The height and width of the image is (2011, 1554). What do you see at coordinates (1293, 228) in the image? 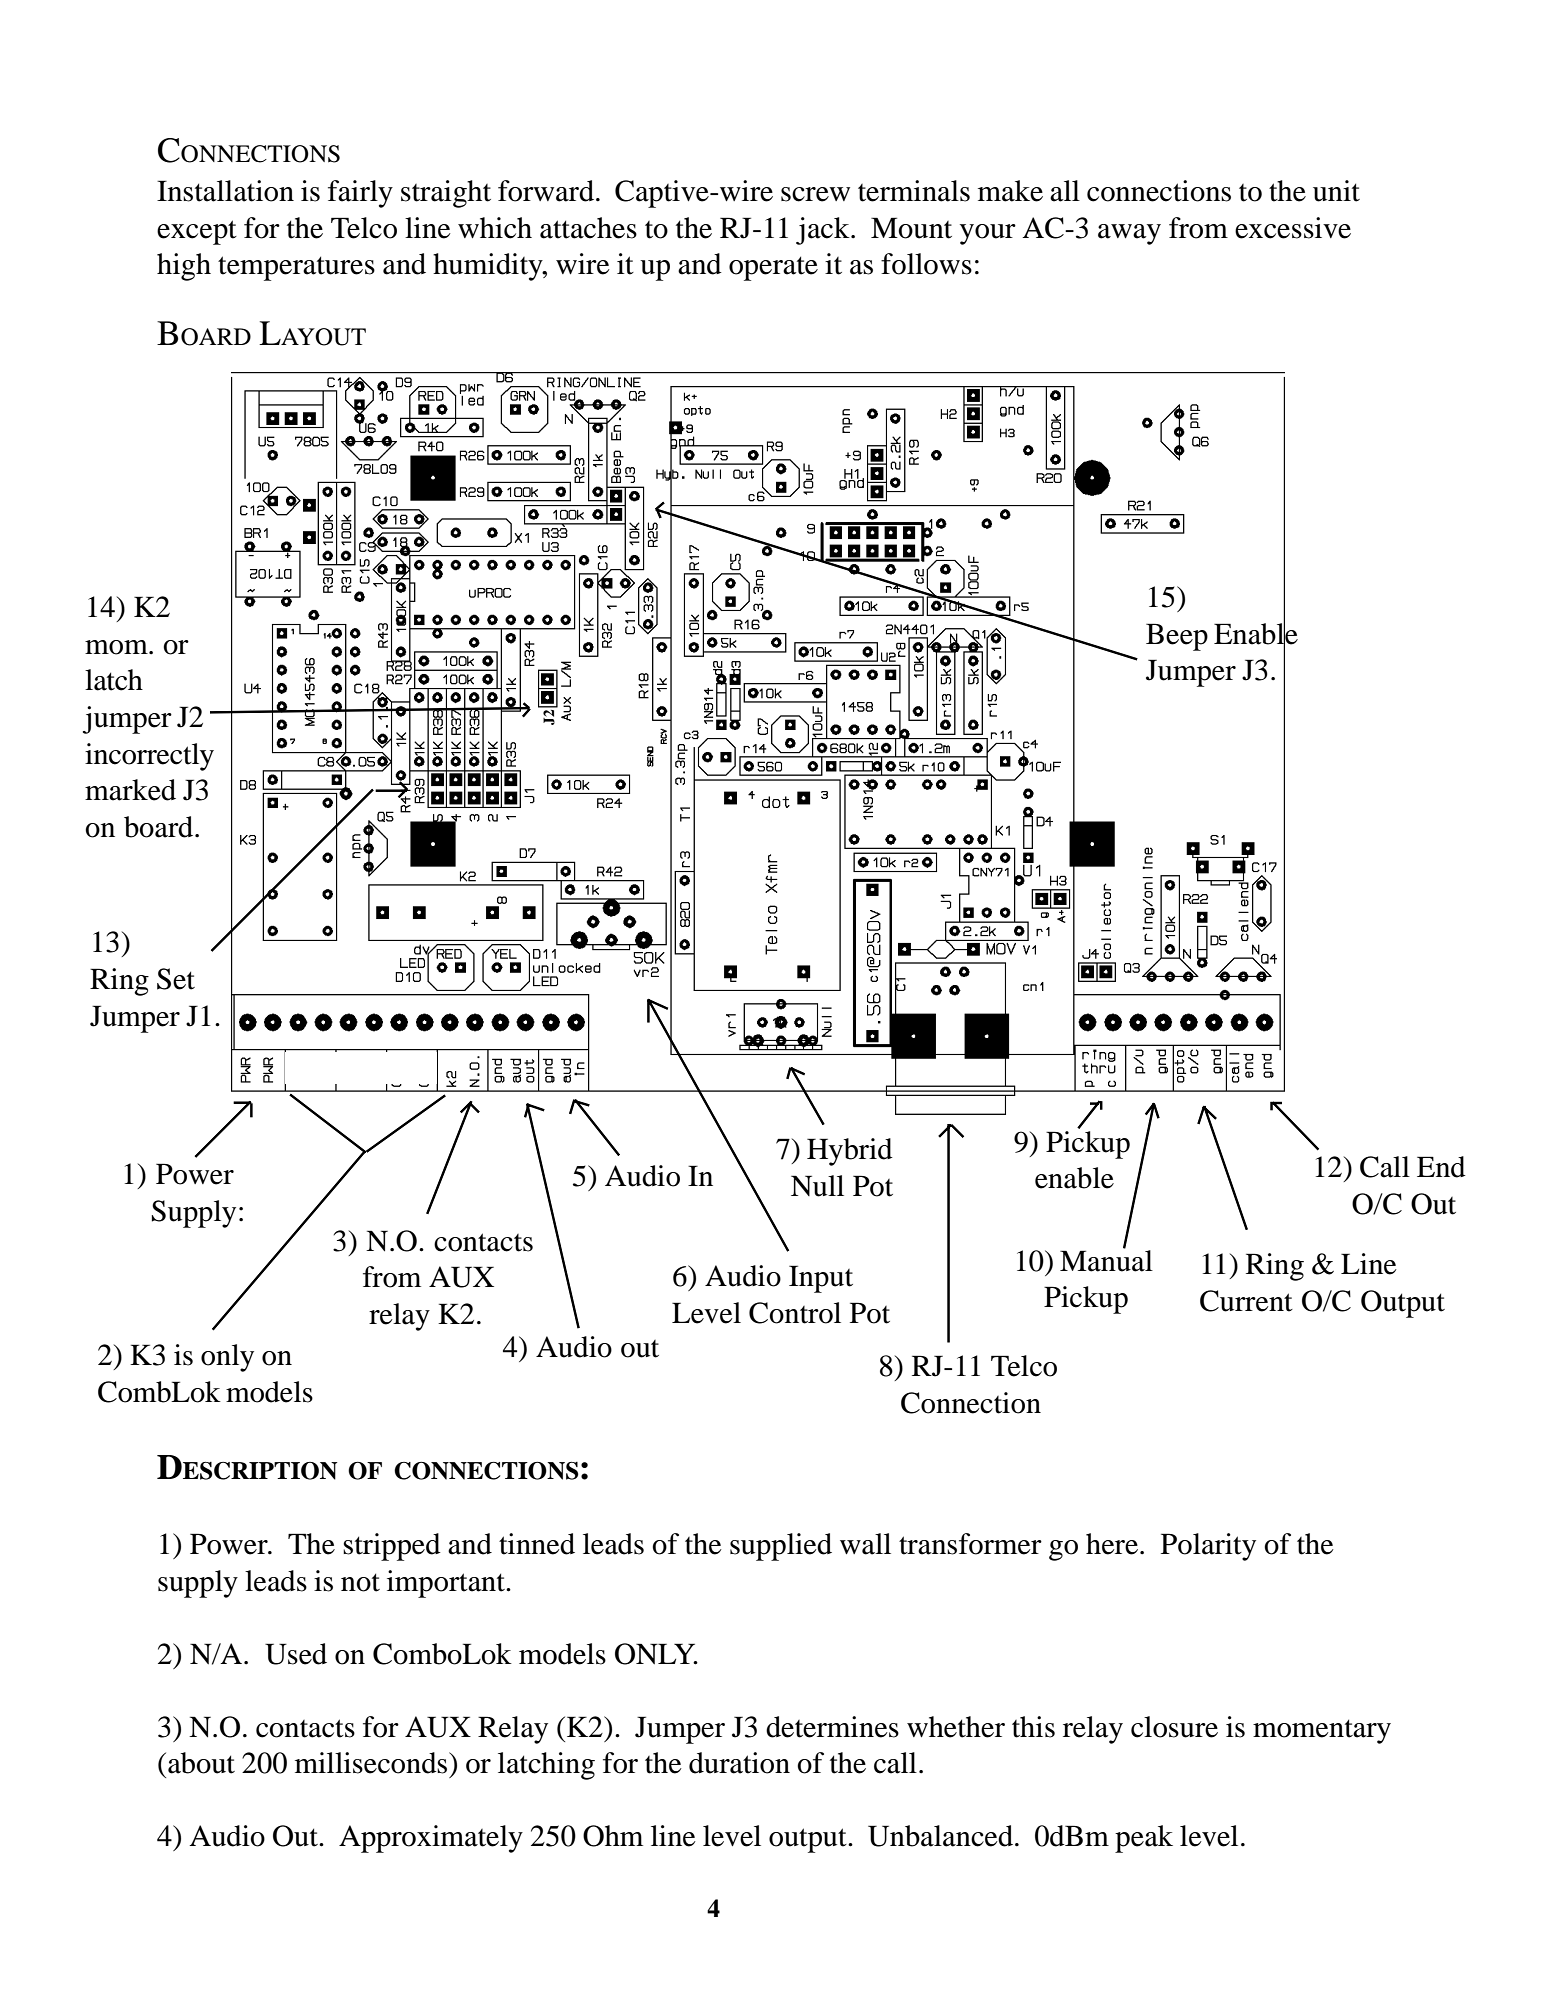
I see `excessive` at bounding box center [1293, 228].
